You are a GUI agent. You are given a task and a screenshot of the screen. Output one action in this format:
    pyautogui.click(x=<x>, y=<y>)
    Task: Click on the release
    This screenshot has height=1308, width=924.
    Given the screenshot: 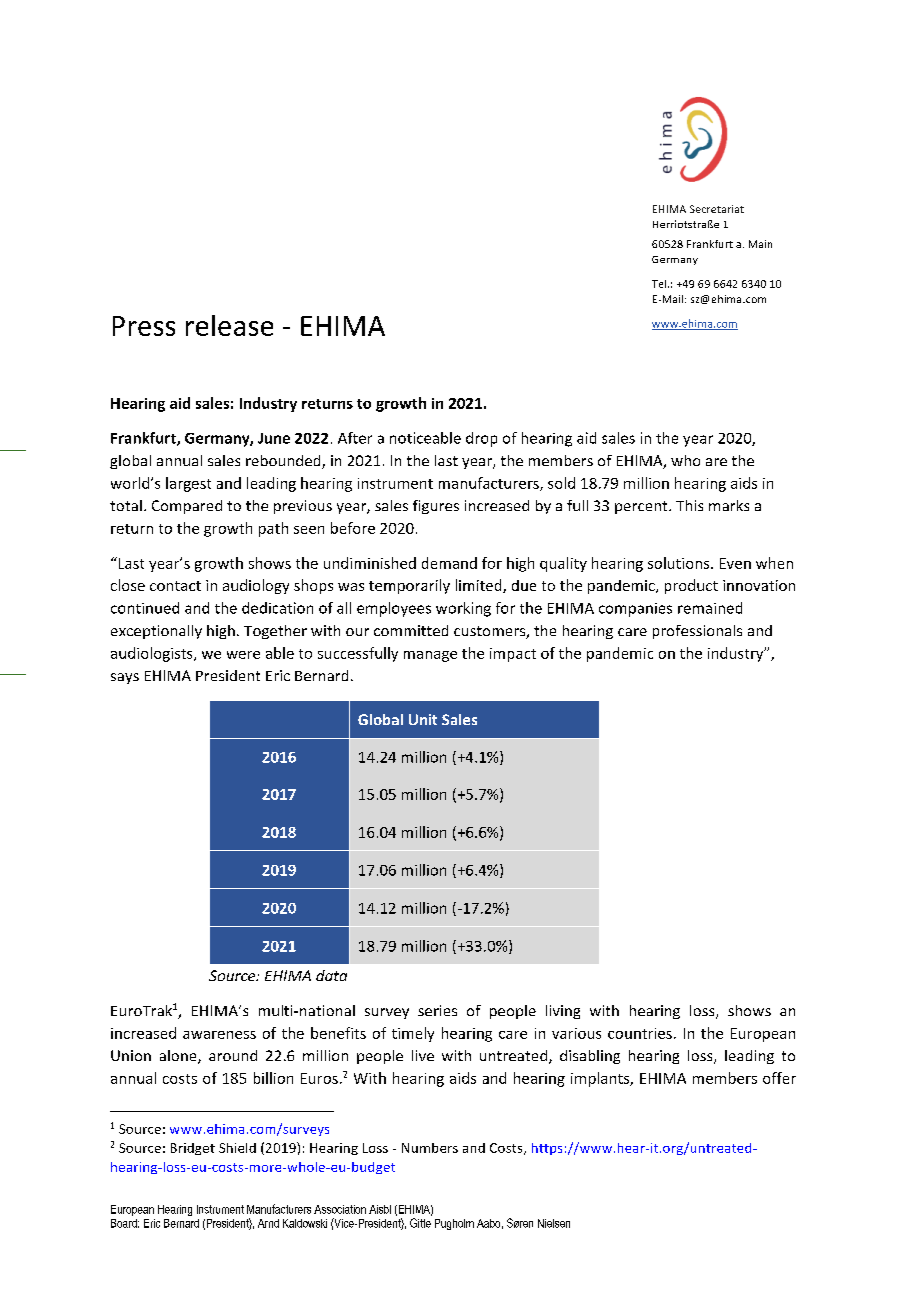 What is the action you would take?
    pyautogui.click(x=229, y=325)
